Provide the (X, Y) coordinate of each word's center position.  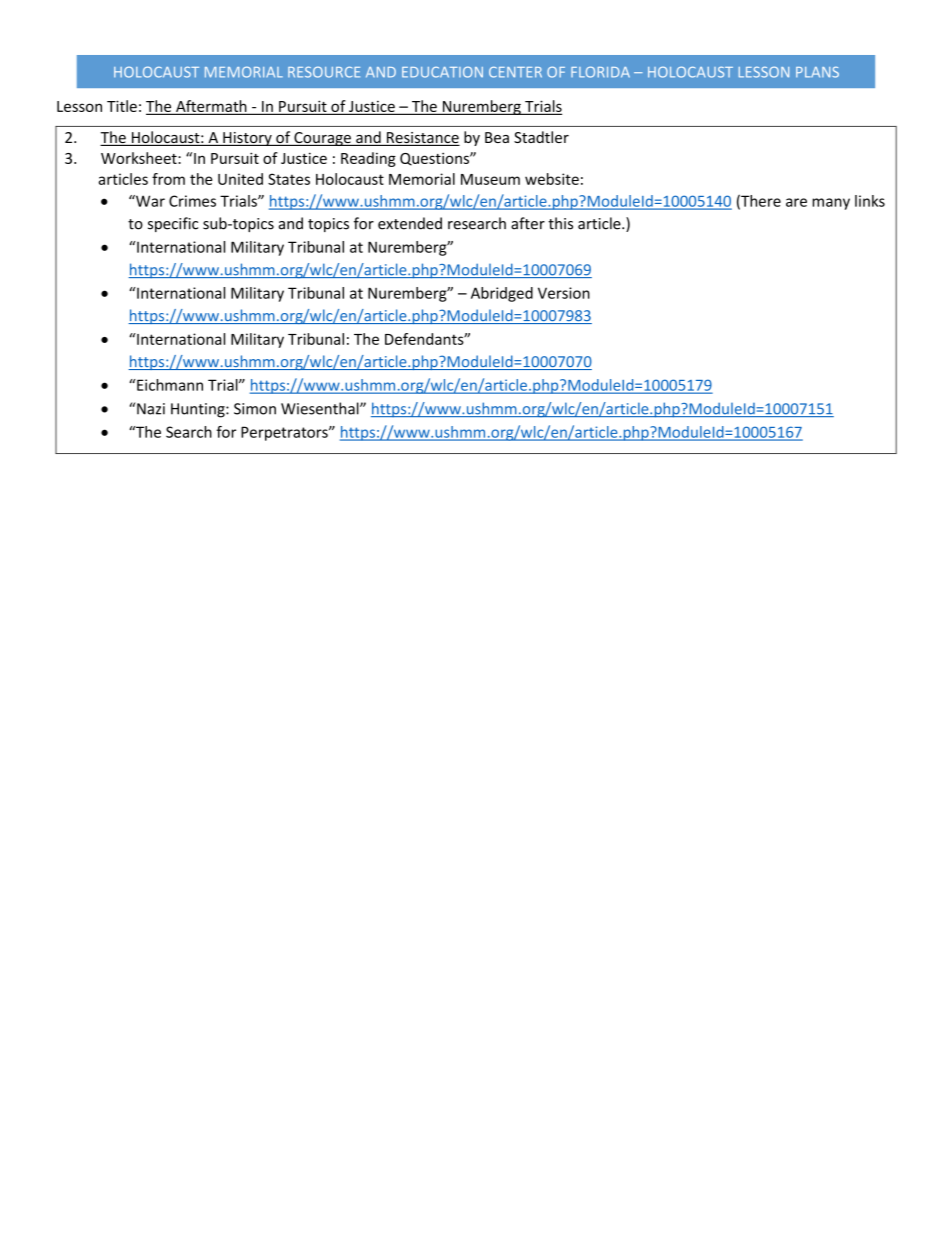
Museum (490, 179)
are (796, 202)
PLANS (817, 72)
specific (173, 224)
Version (564, 293)
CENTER (515, 72)
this (560, 223)
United (240, 179)
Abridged (502, 294)
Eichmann (169, 385)
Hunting (199, 410)
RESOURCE (324, 72)
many (831, 204)
